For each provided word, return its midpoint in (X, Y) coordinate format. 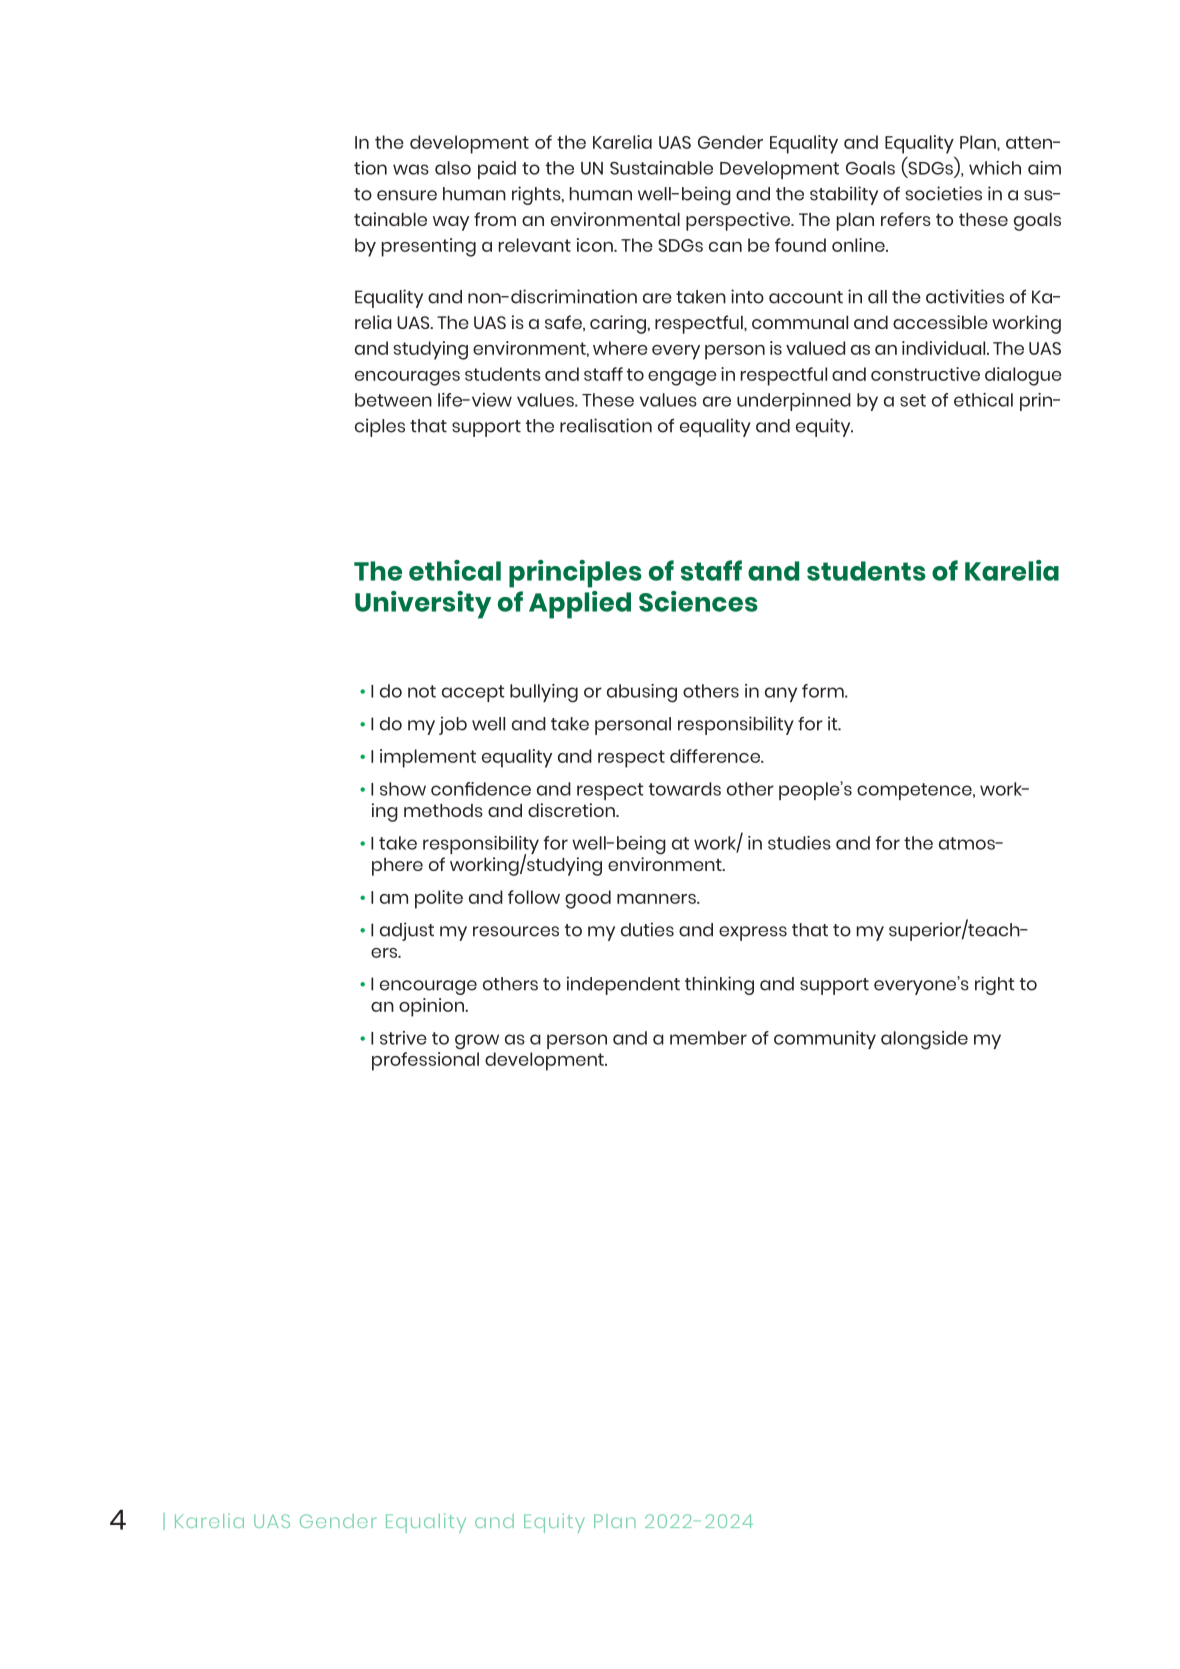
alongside (924, 1040)
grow (477, 1042)
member (708, 1038)
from (495, 219)
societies (944, 193)
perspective (739, 221)
